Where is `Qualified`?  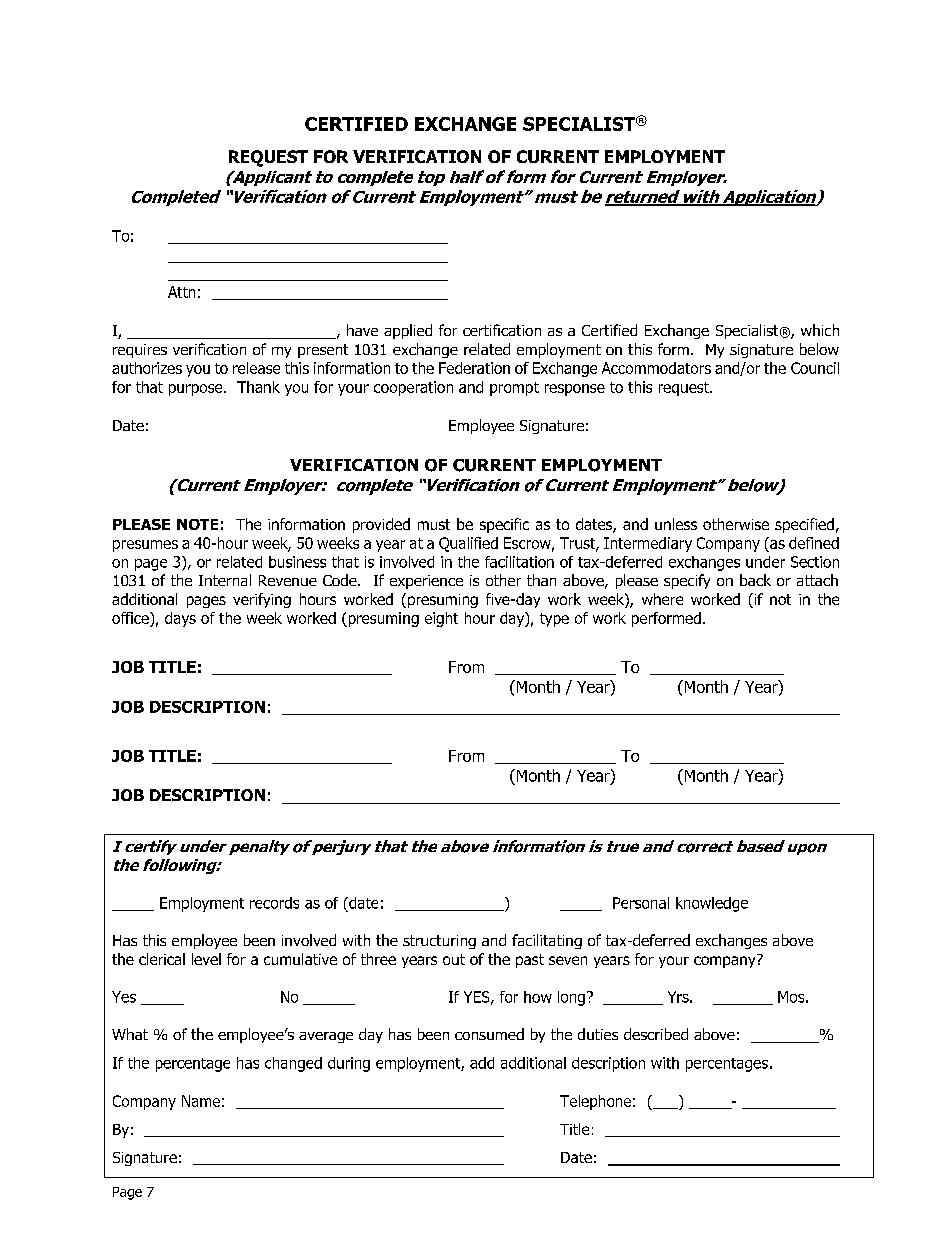 Qualified is located at coordinates (468, 544).
